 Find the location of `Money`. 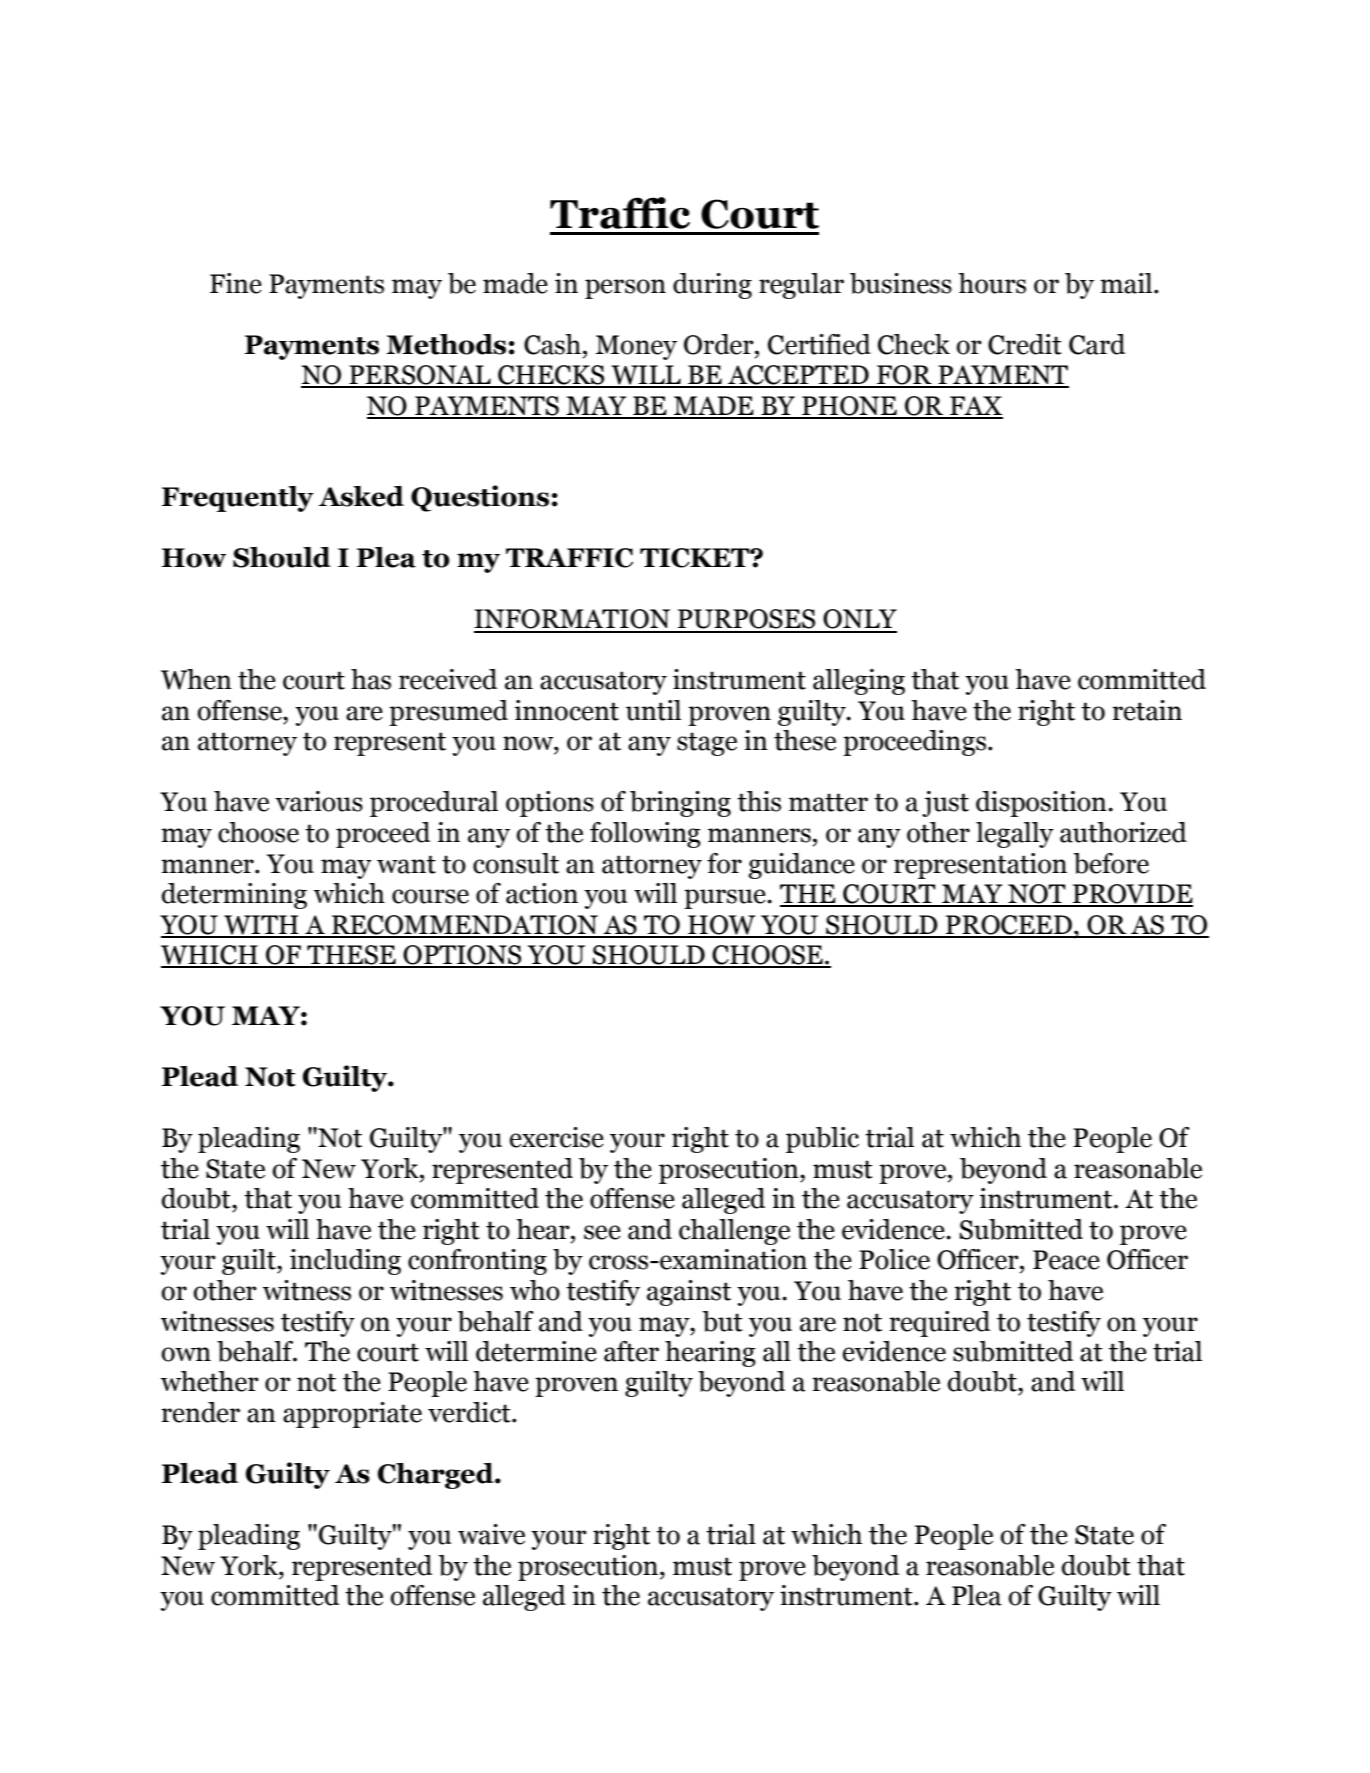

Money is located at coordinates (636, 347).
